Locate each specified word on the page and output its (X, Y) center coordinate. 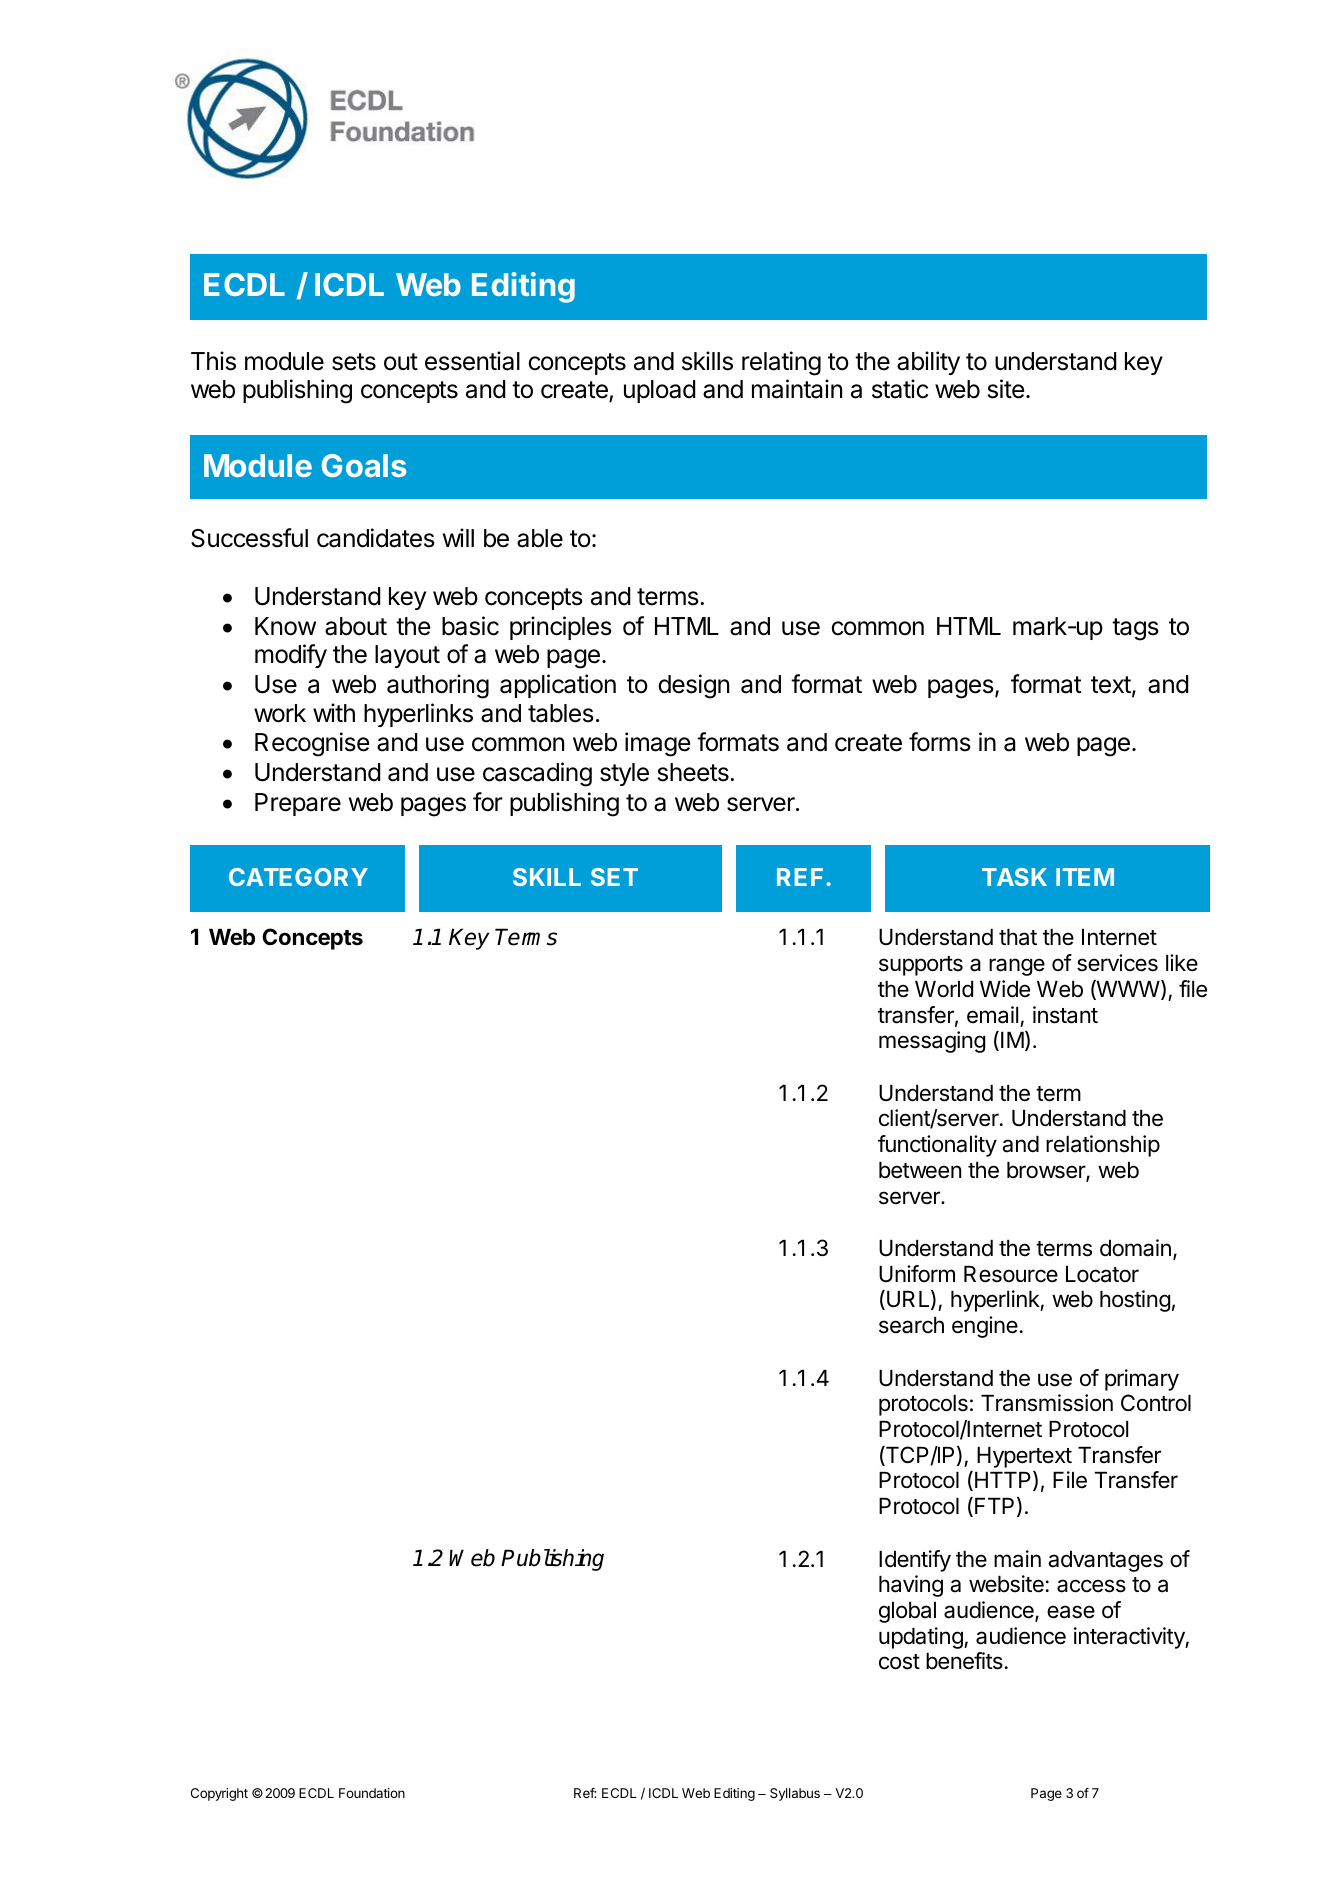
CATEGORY (298, 877)
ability (928, 363)
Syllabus (795, 1794)
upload (660, 391)
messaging (932, 1042)
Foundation (372, 1793)
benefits (964, 1661)
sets (354, 362)
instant (1065, 1015)
